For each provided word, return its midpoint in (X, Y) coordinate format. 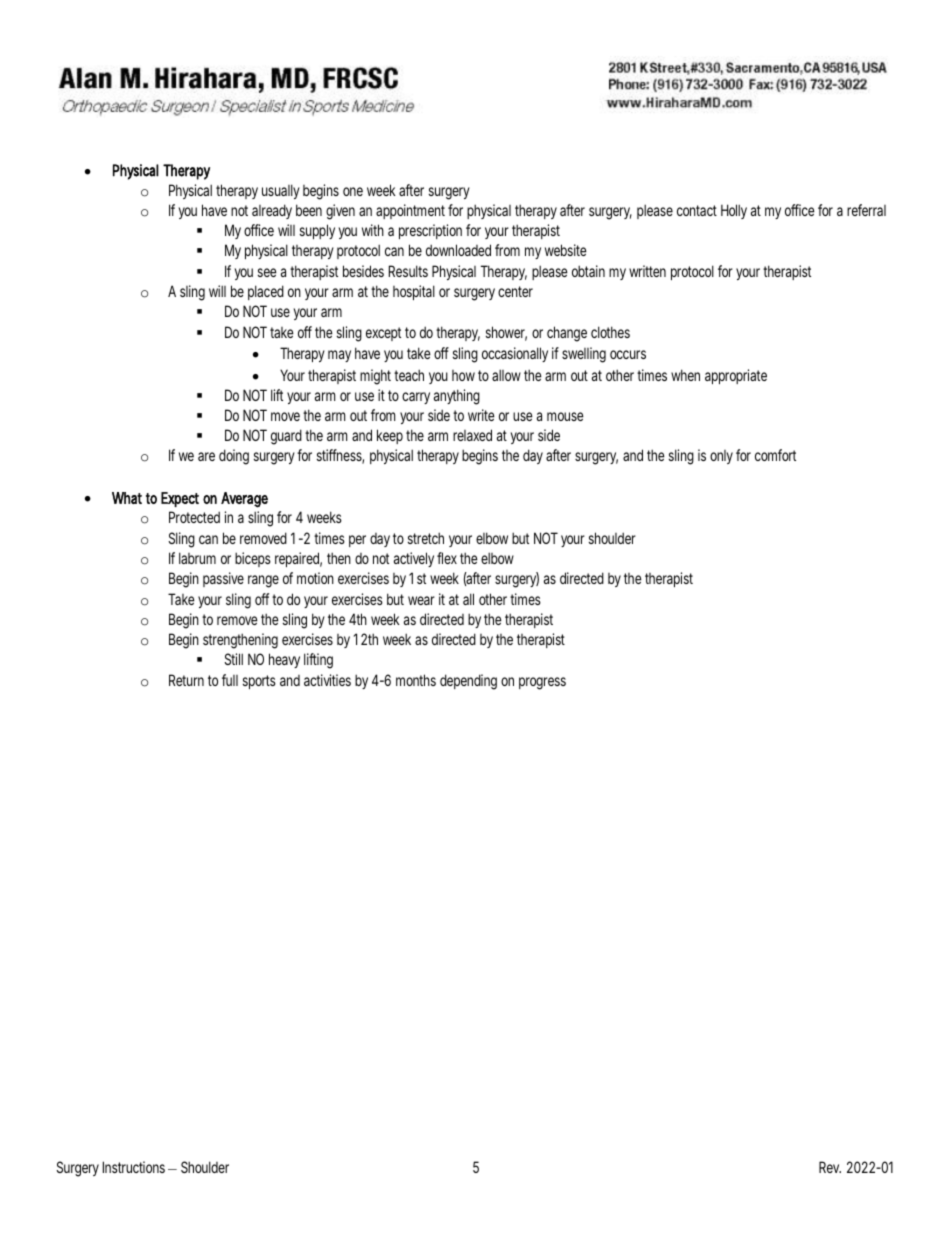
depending (468, 682)
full (230, 680)
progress (542, 683)
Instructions (136, 1167)
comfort (775, 455)
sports (259, 682)
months (416, 680)
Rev (830, 1167)
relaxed (472, 435)
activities (327, 680)
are (206, 456)
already (272, 211)
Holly (734, 211)
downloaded (458, 250)
